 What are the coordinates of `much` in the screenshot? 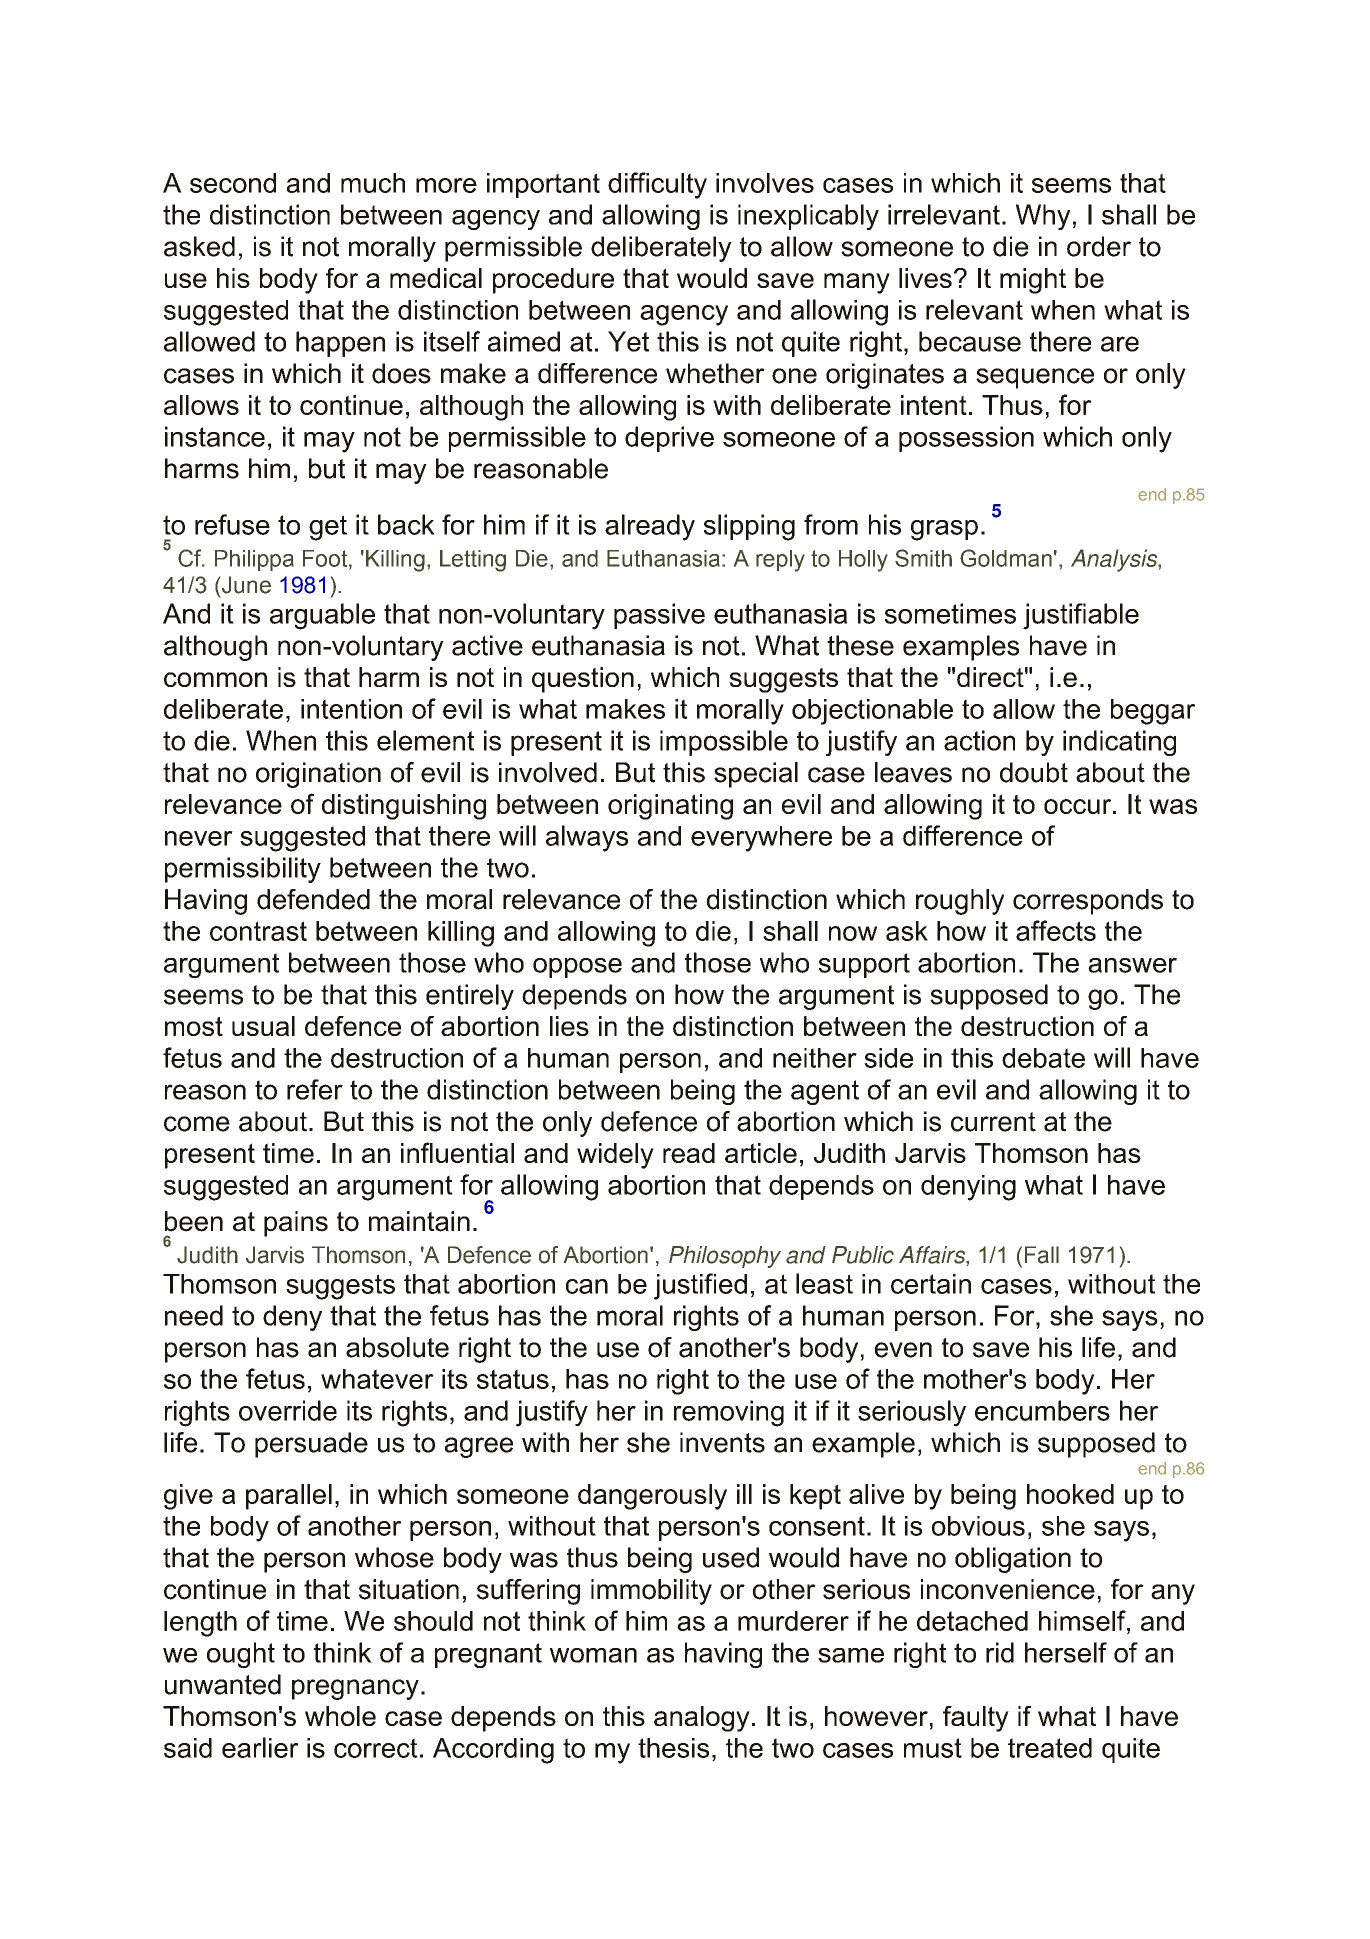 It's located at (373, 183).
